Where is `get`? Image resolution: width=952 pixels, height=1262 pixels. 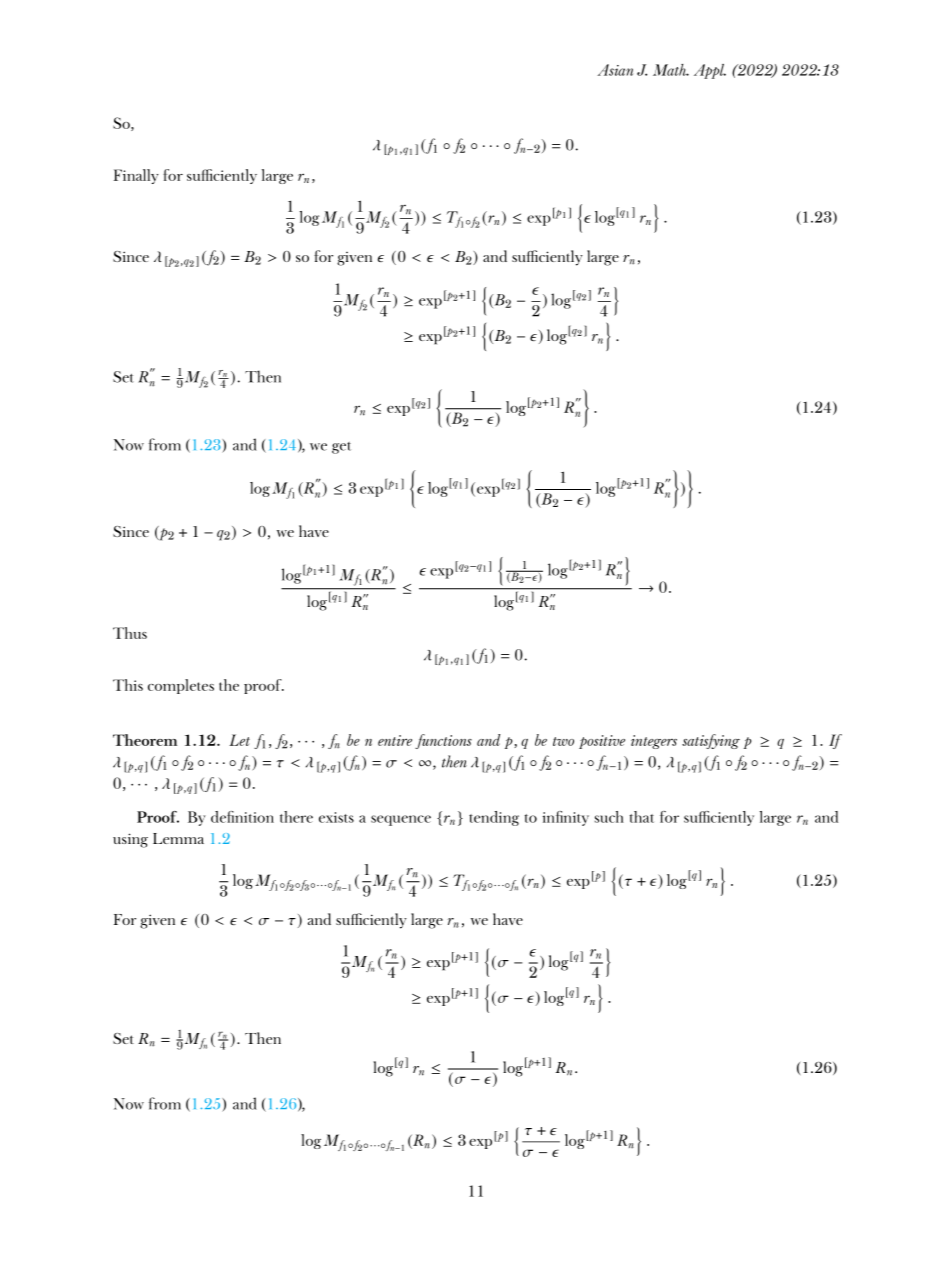 get is located at coordinates (341, 448).
